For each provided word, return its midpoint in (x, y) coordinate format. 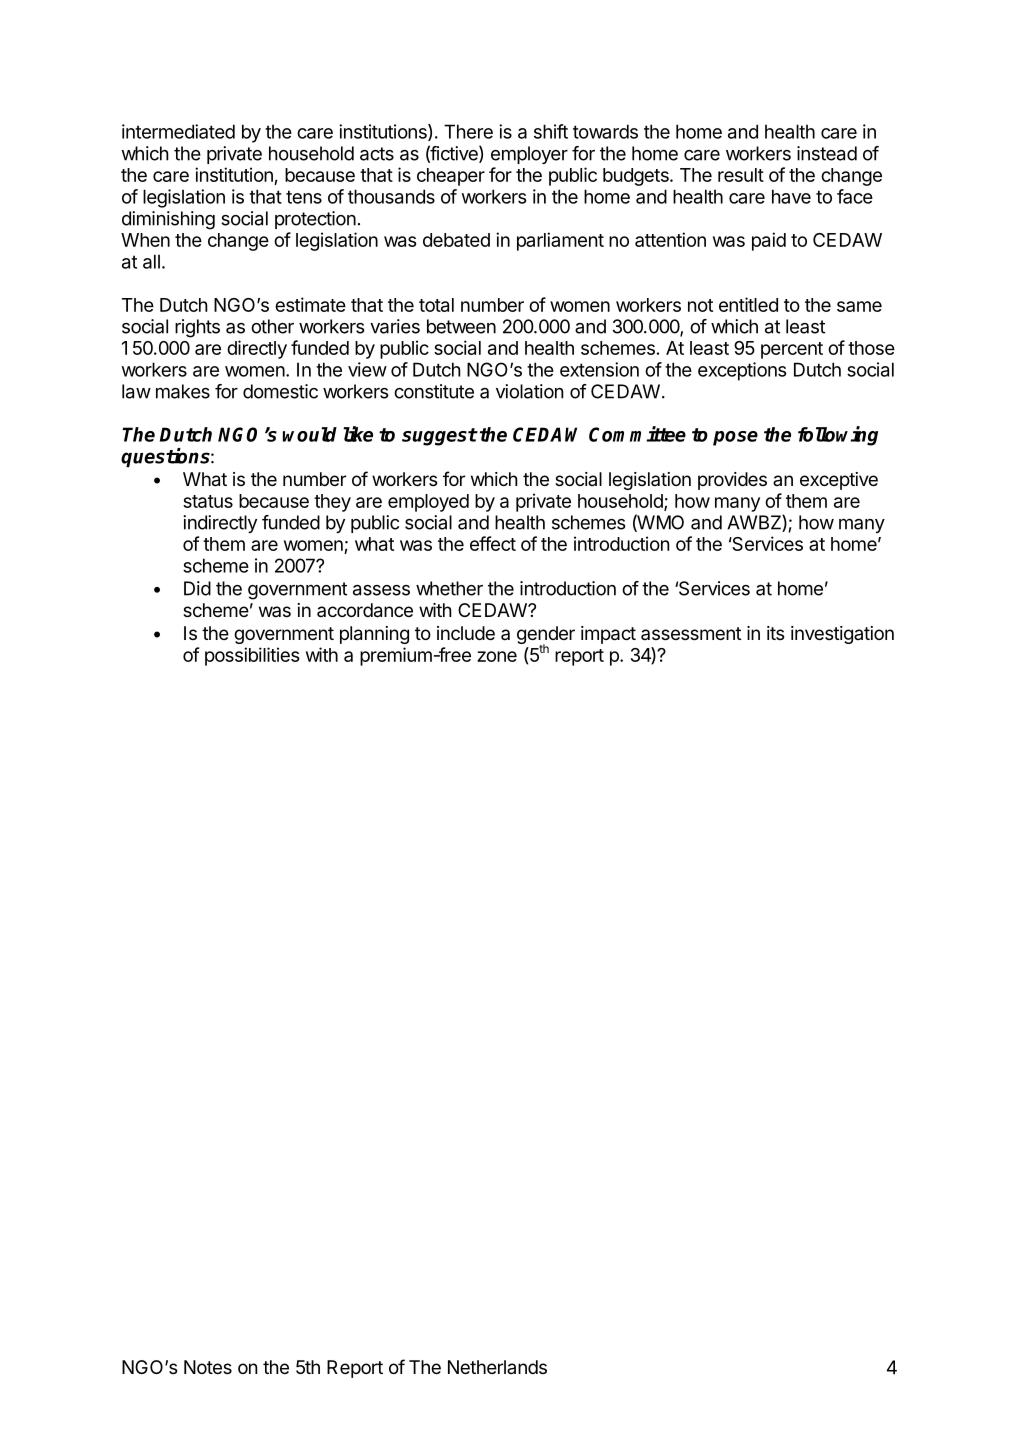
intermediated (178, 131)
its (775, 633)
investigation (842, 635)
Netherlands (497, 1367)
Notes (208, 1367)
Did (197, 588)
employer (529, 155)
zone (497, 656)
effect (493, 543)
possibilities (252, 656)
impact (608, 635)
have (791, 196)
